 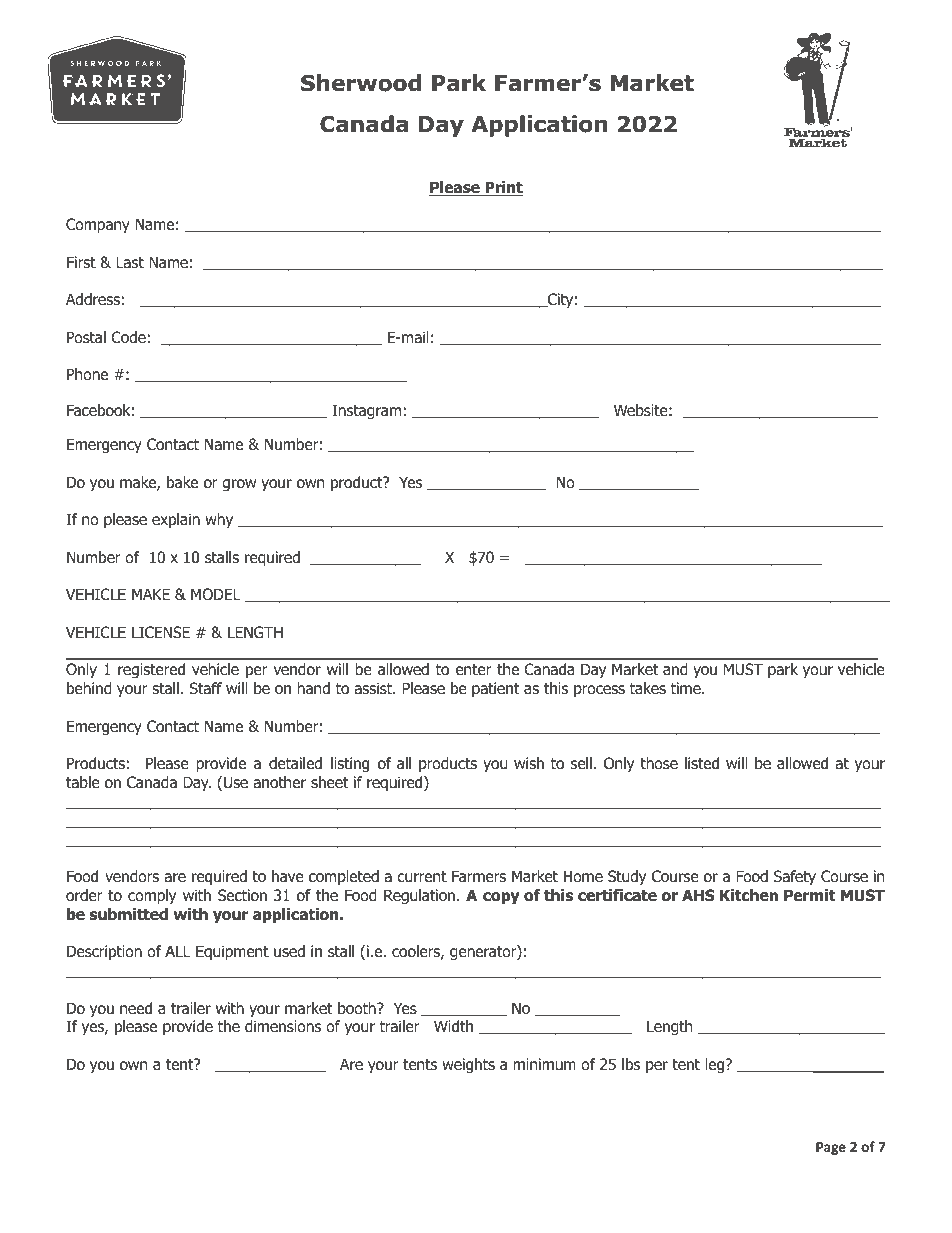 What do you see at coordinates (98, 225) in the document?
I see `Company` at bounding box center [98, 225].
